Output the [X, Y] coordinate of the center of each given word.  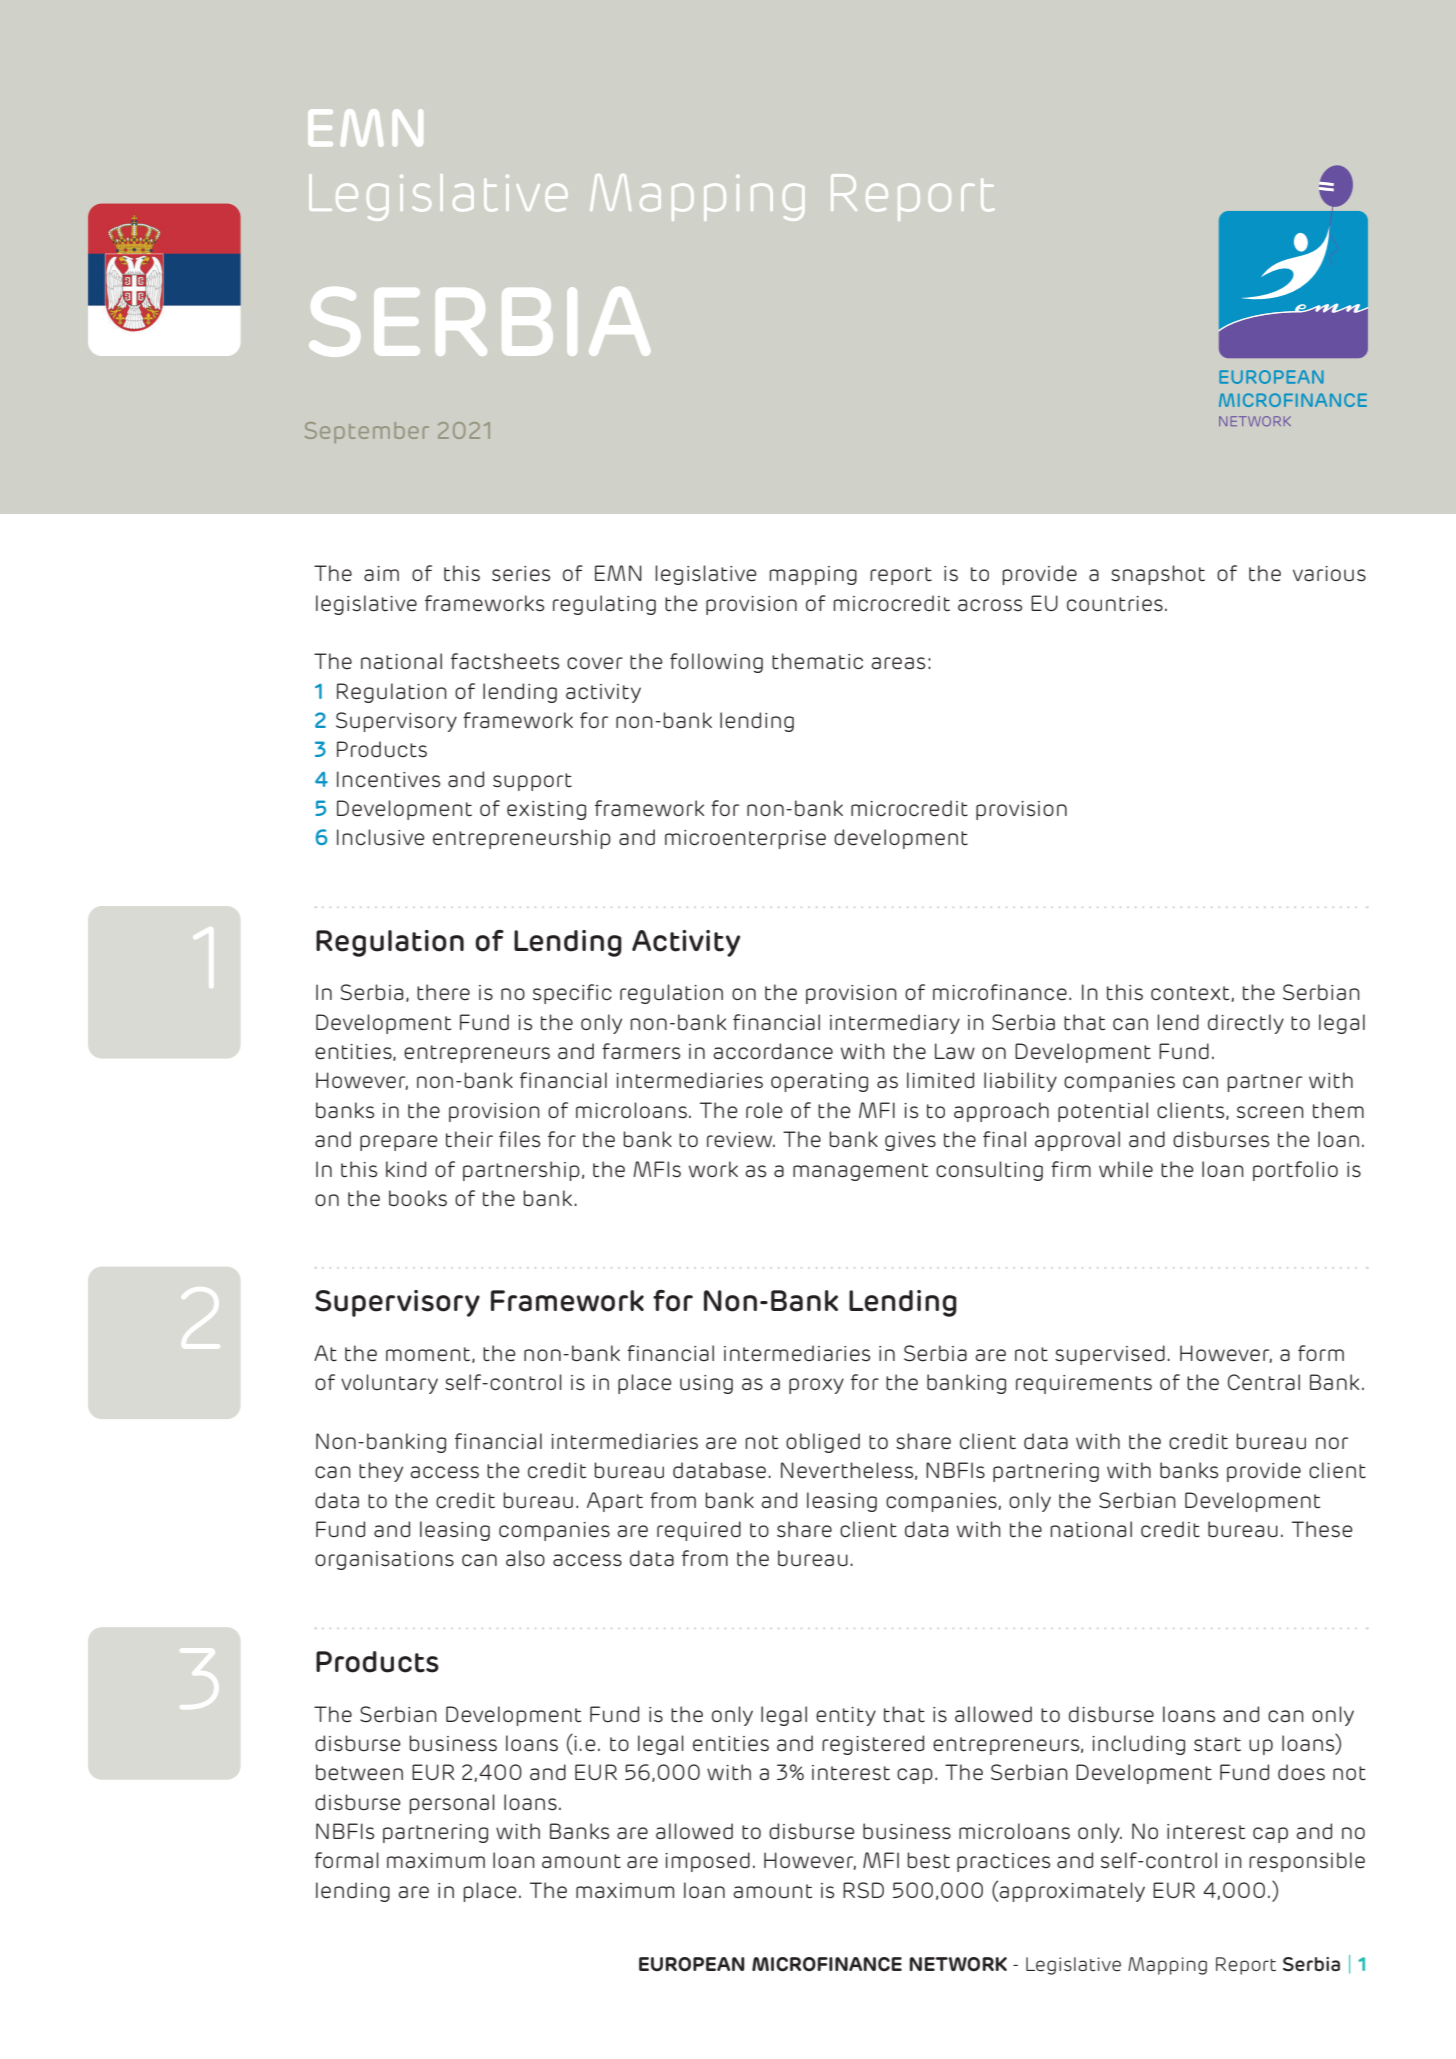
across [990, 605]
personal [452, 1804]
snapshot [1158, 575]
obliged [823, 1443]
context [1191, 994]
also [525, 1558]
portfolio [1295, 1171]
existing [546, 810]
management [860, 1172]
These [1322, 1529]
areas [898, 663]
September [367, 432]
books [418, 1198]
